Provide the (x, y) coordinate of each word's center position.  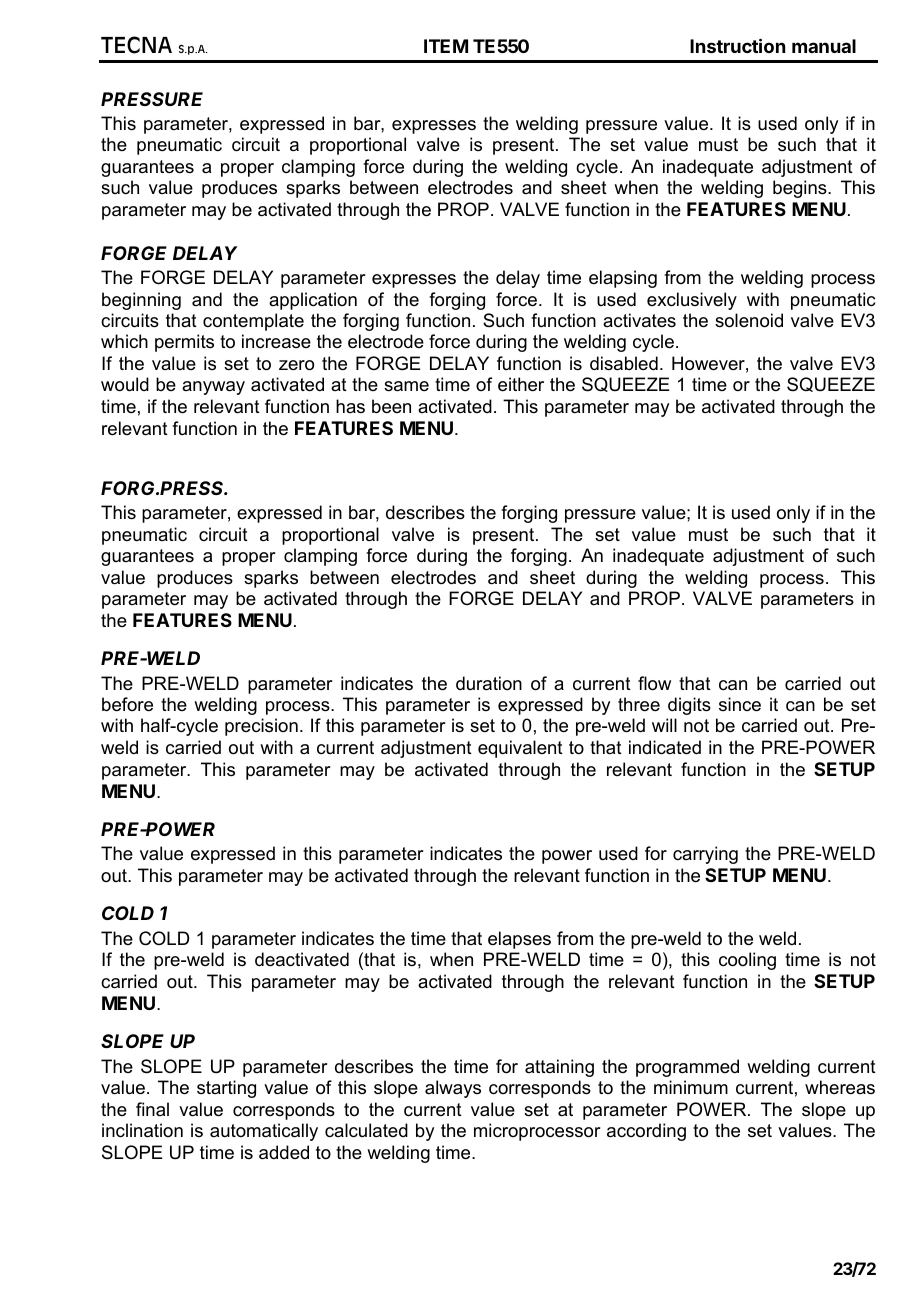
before (127, 704)
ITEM (446, 46)
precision (261, 727)
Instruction (737, 45)
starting (226, 1089)
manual (824, 46)
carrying (705, 855)
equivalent (520, 749)
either (521, 384)
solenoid (749, 320)
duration (489, 683)
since (740, 704)
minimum (691, 1087)
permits (184, 343)
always (453, 1089)
